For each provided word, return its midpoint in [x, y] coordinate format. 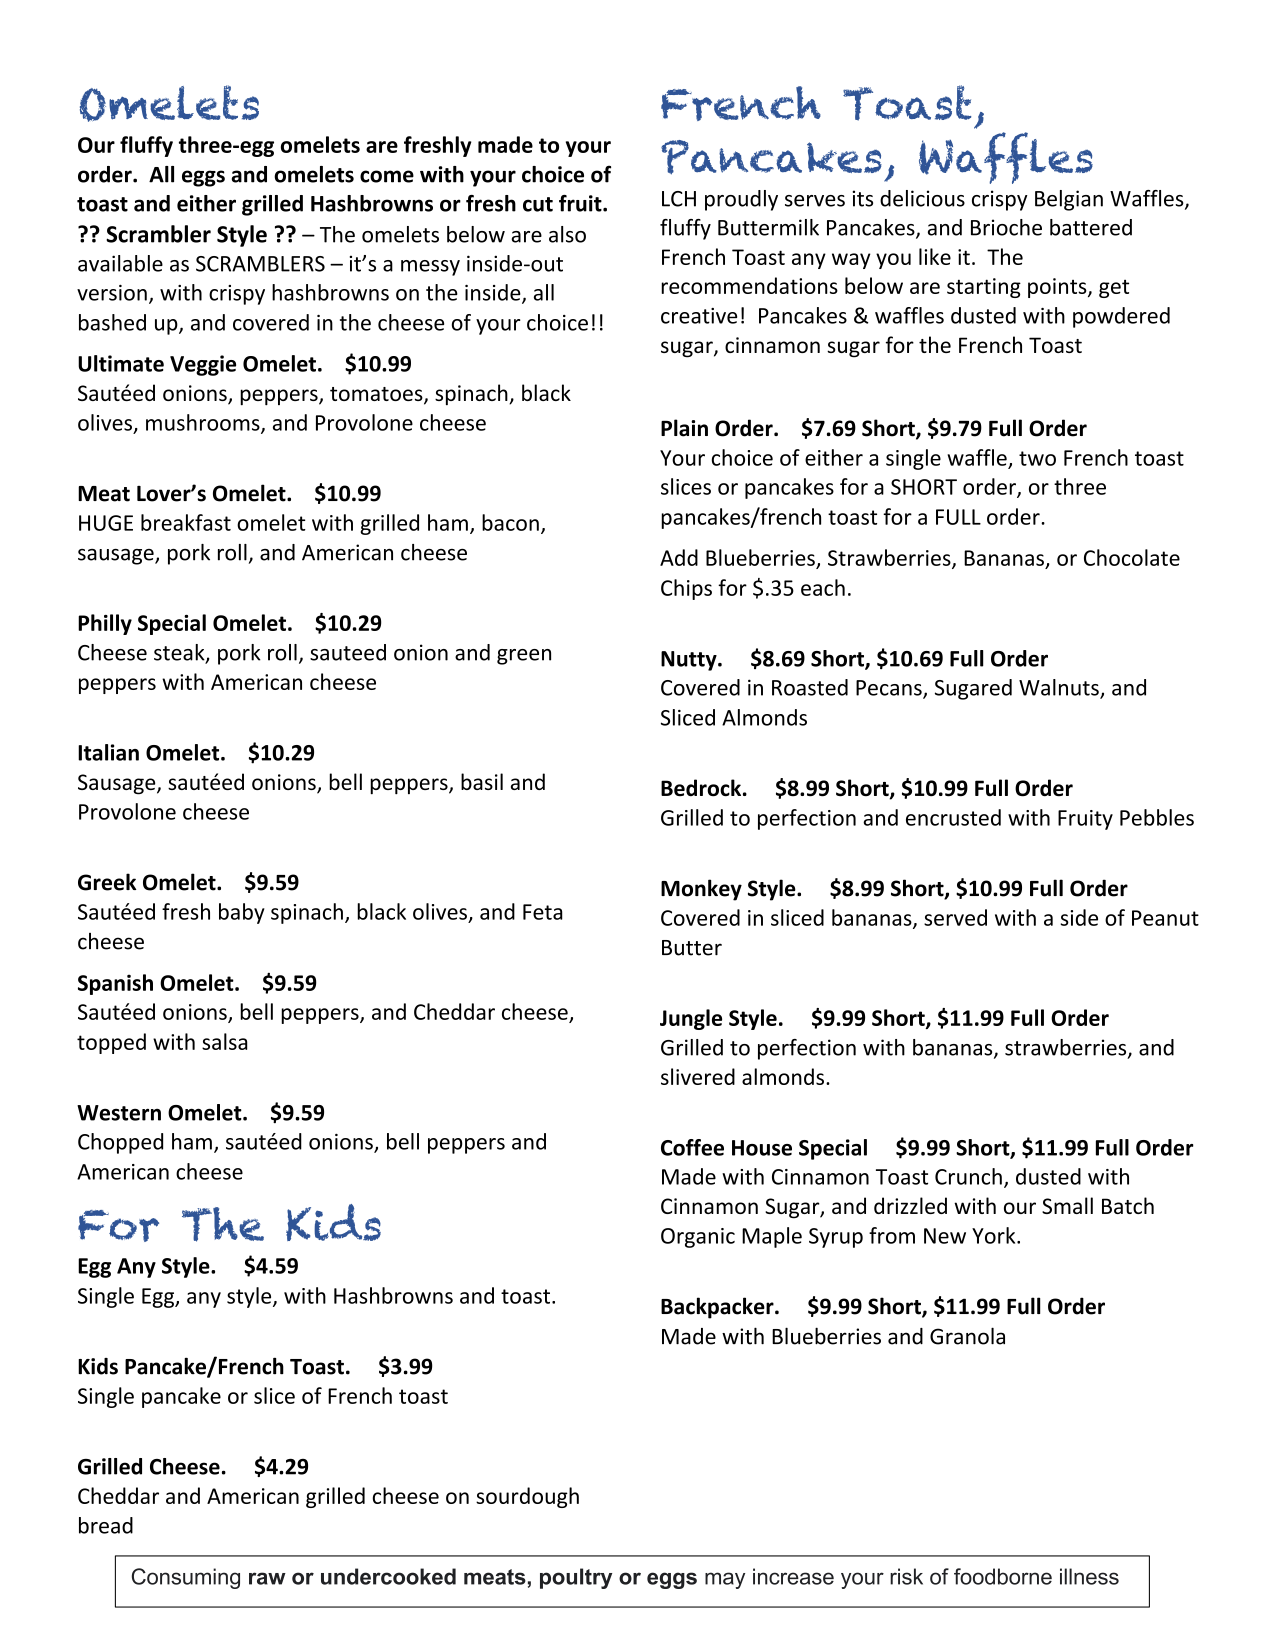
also [567, 234]
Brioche [1006, 227]
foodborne [1003, 1576]
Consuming [186, 1578]
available [120, 263]
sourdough [527, 1497]
